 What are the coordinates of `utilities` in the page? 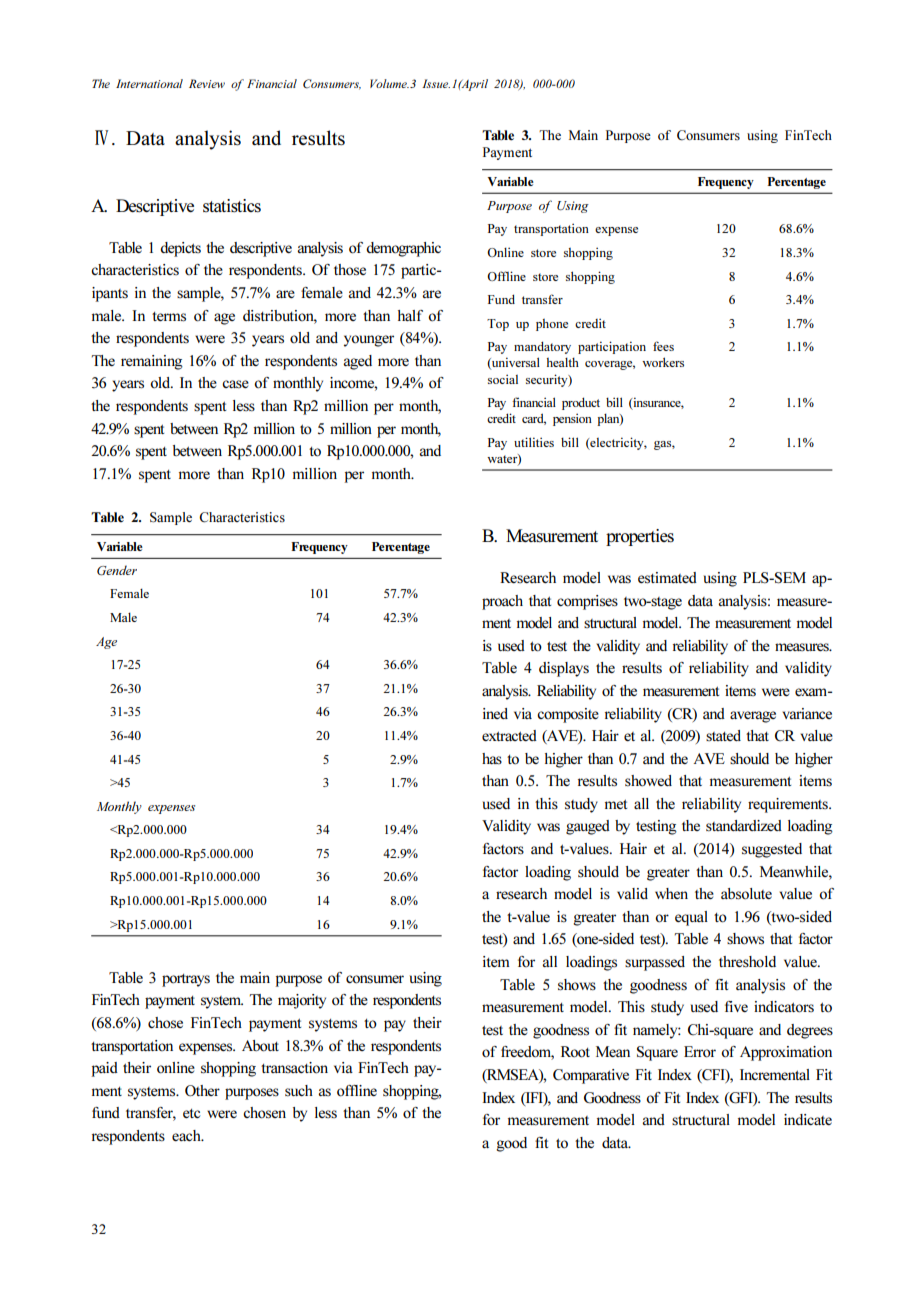 It's located at (534, 442).
